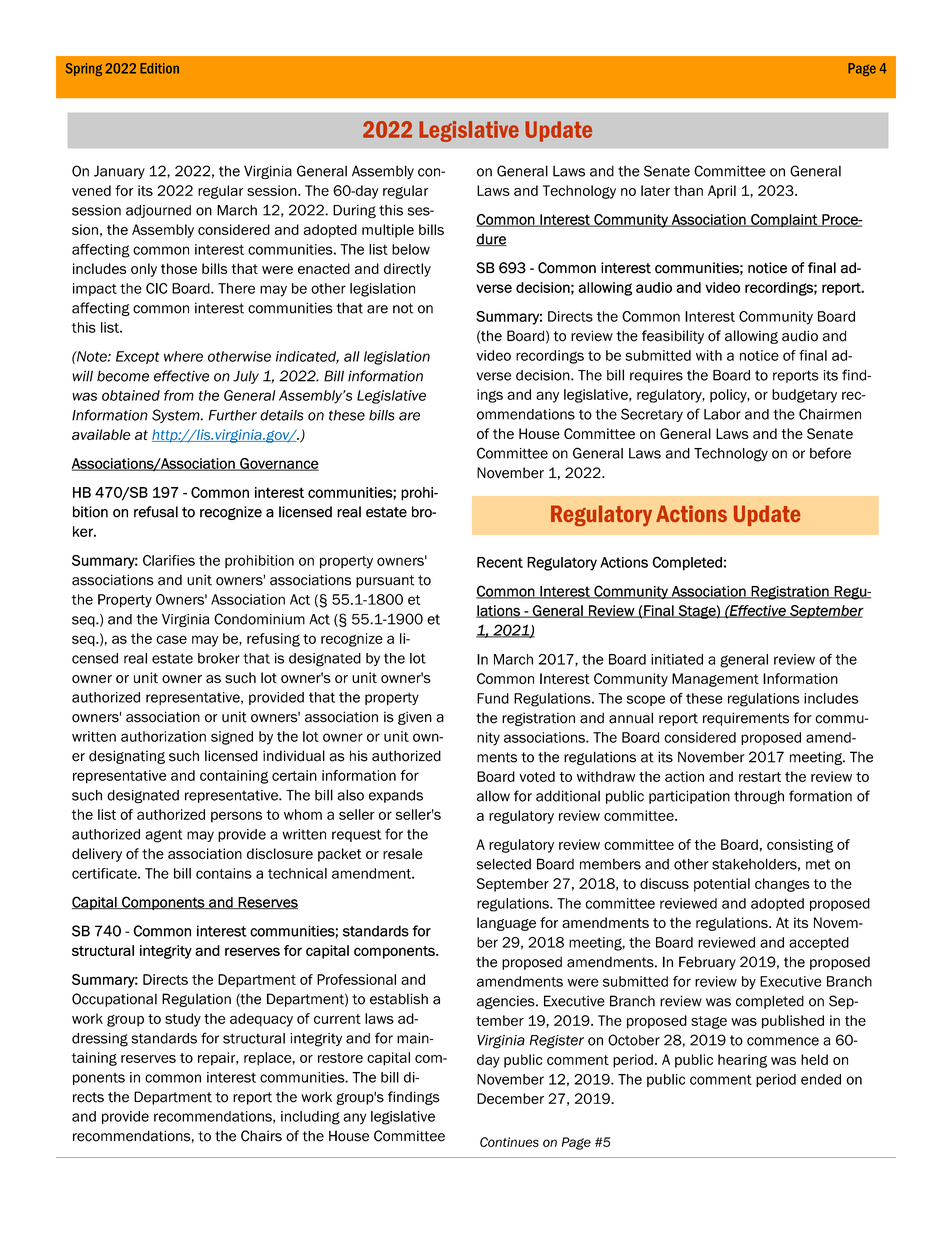 This screenshot has height=1233, width=952. Describe the element at coordinates (261, 1136) in the screenshot. I see `Chairs` at that location.
